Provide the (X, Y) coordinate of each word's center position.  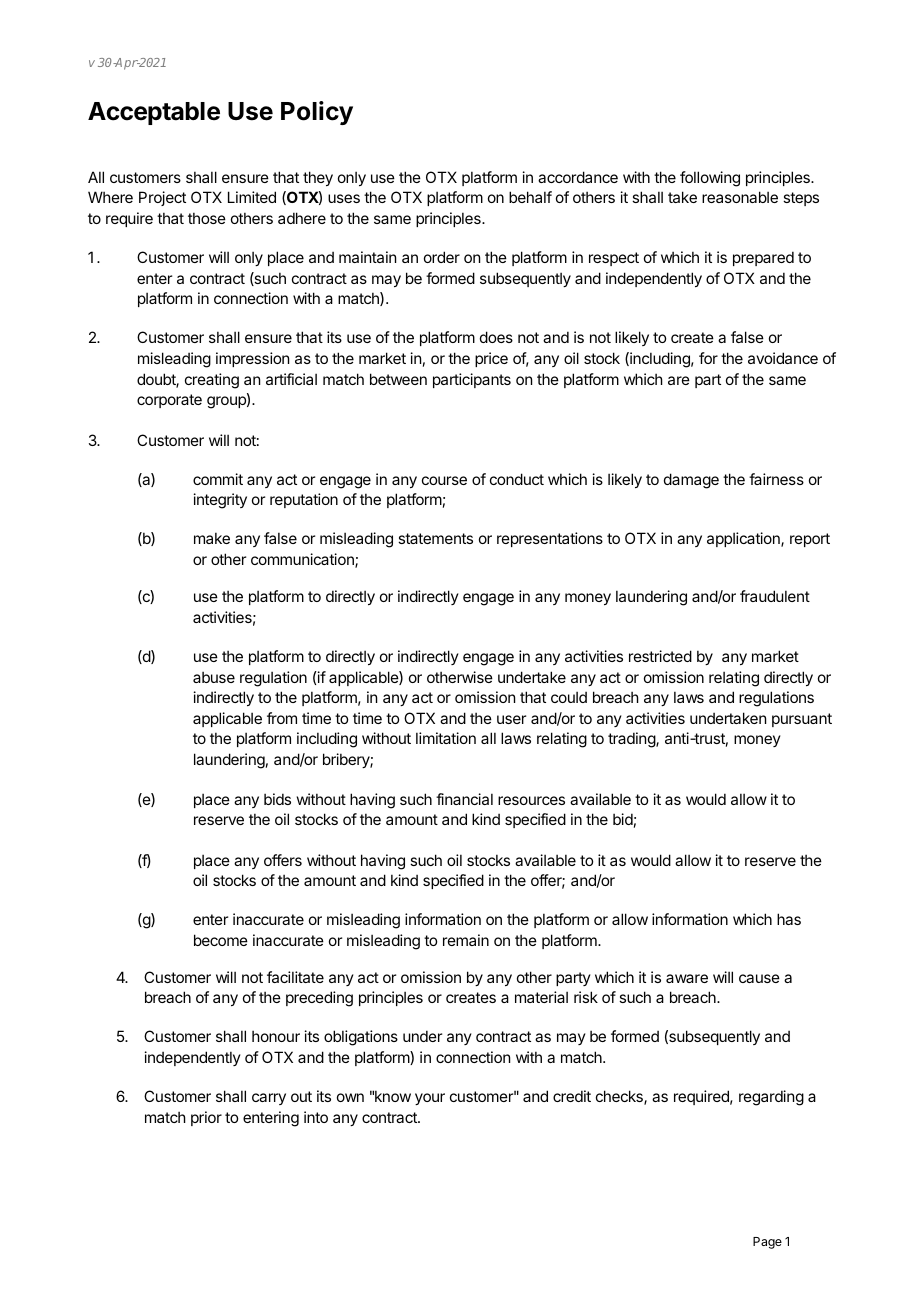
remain (466, 940)
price (491, 359)
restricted (660, 656)
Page (767, 1243)
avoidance (783, 358)
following (710, 179)
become (221, 940)
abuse (214, 677)
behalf (530, 197)
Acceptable (154, 113)
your (430, 1099)
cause (759, 978)
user (511, 719)
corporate (169, 401)
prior (206, 1118)
